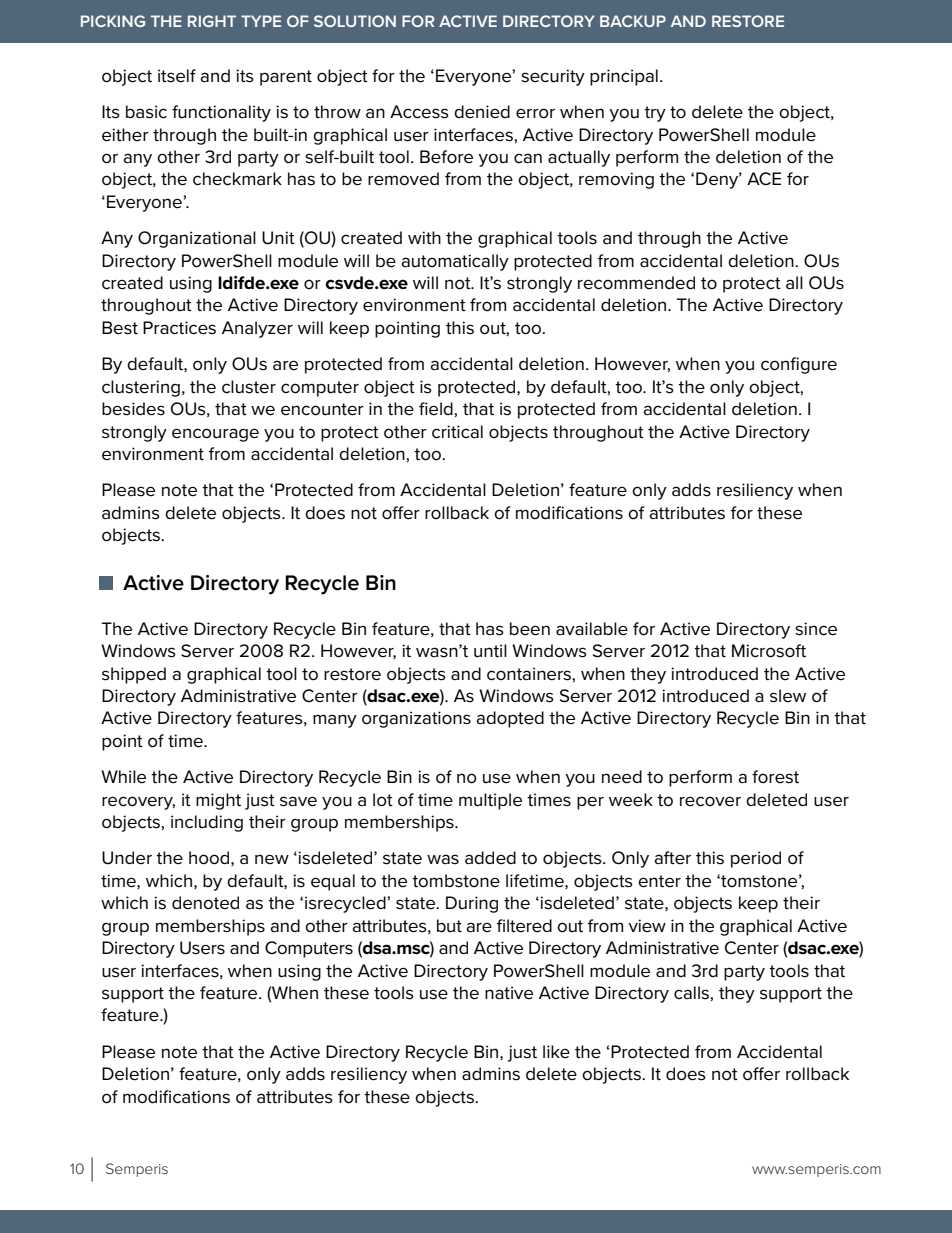  Describe the element at coordinates (212, 21) in the screenshot. I see `RIGHT` at that location.
